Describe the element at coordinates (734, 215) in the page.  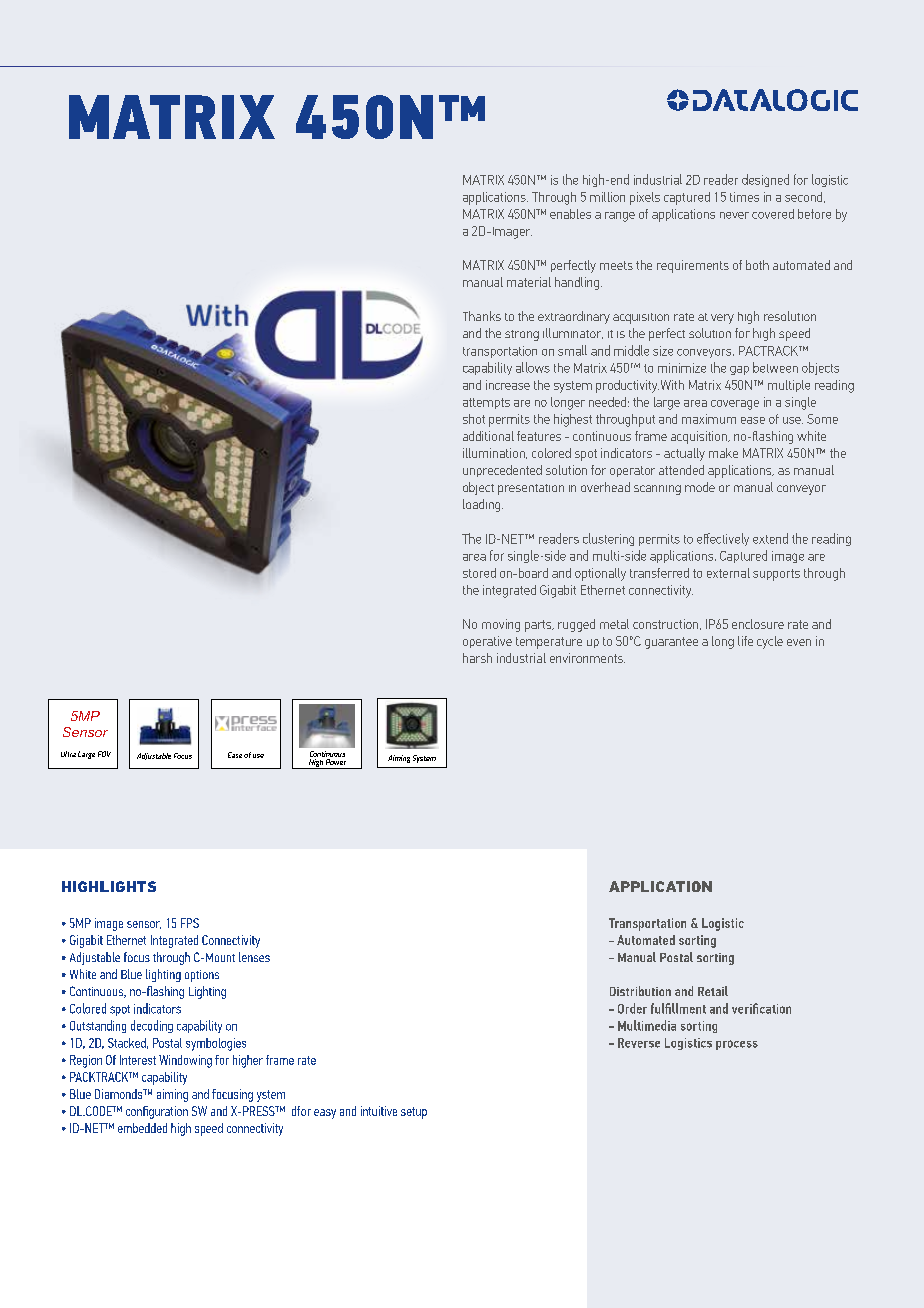
I see `never` at that location.
